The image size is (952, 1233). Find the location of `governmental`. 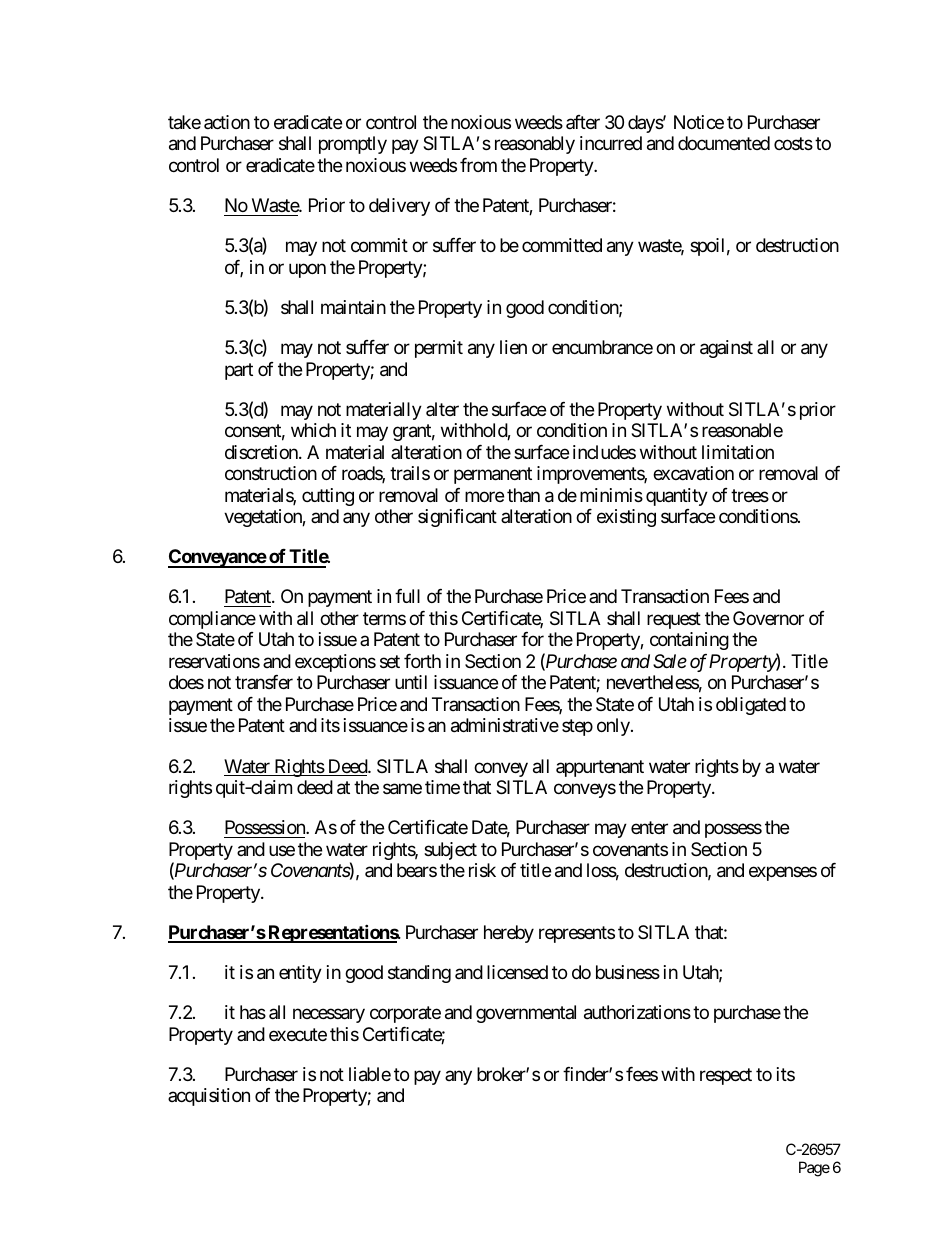

governmental is located at coordinates (526, 1014).
